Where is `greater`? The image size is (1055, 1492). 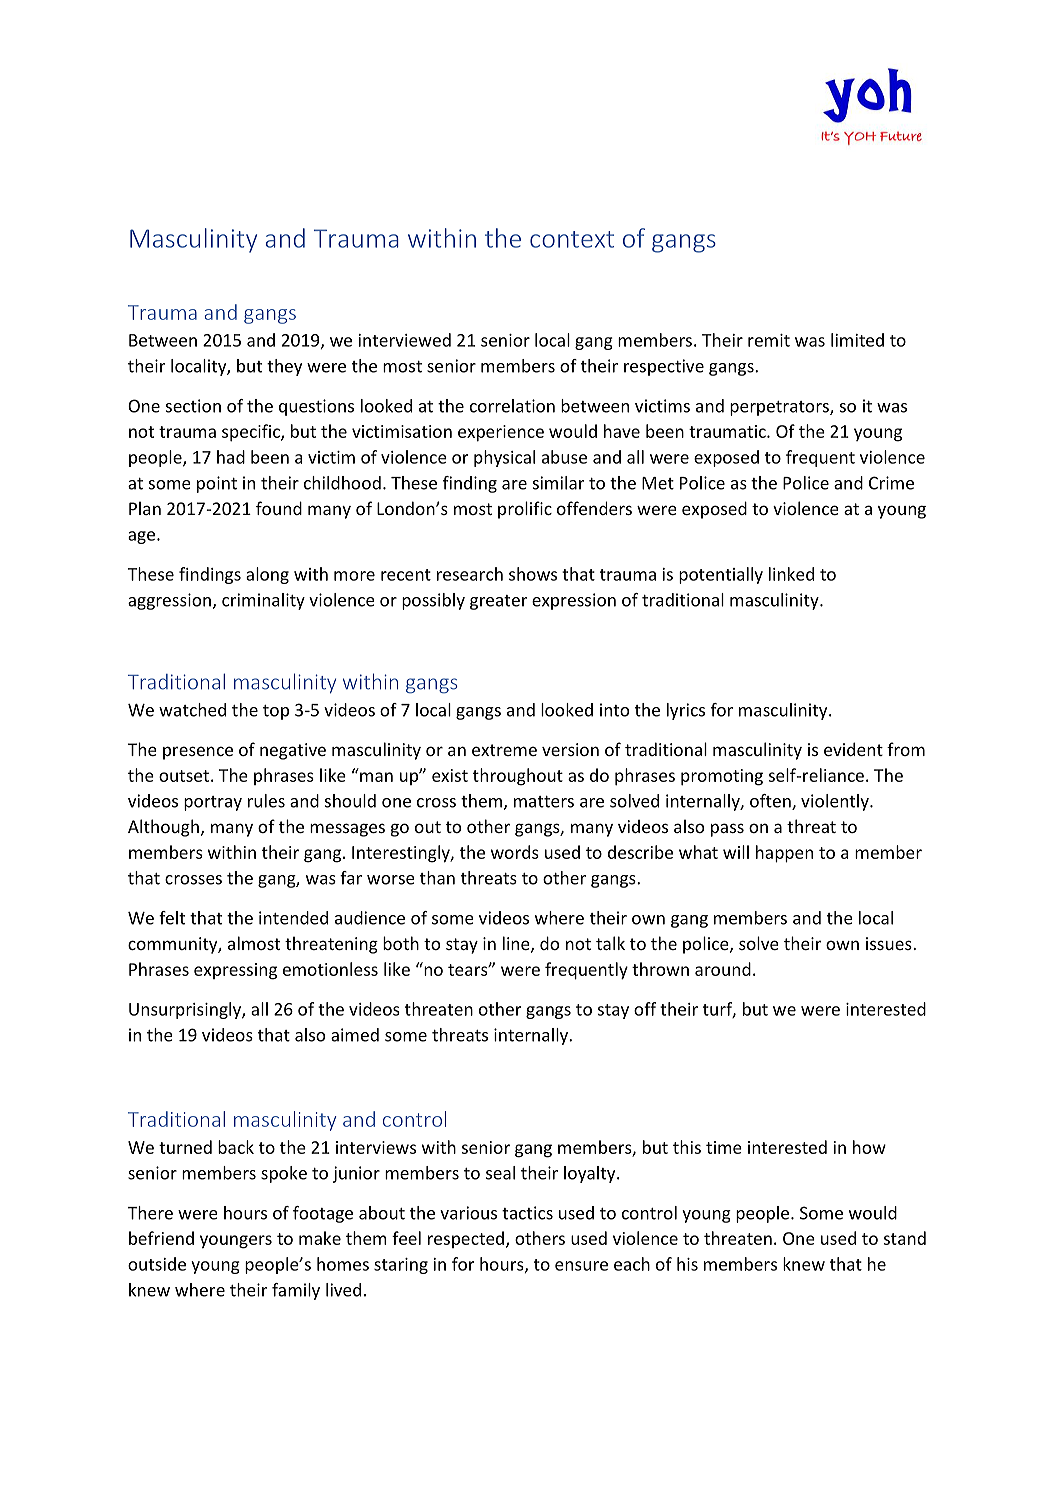 greater is located at coordinates (498, 602).
